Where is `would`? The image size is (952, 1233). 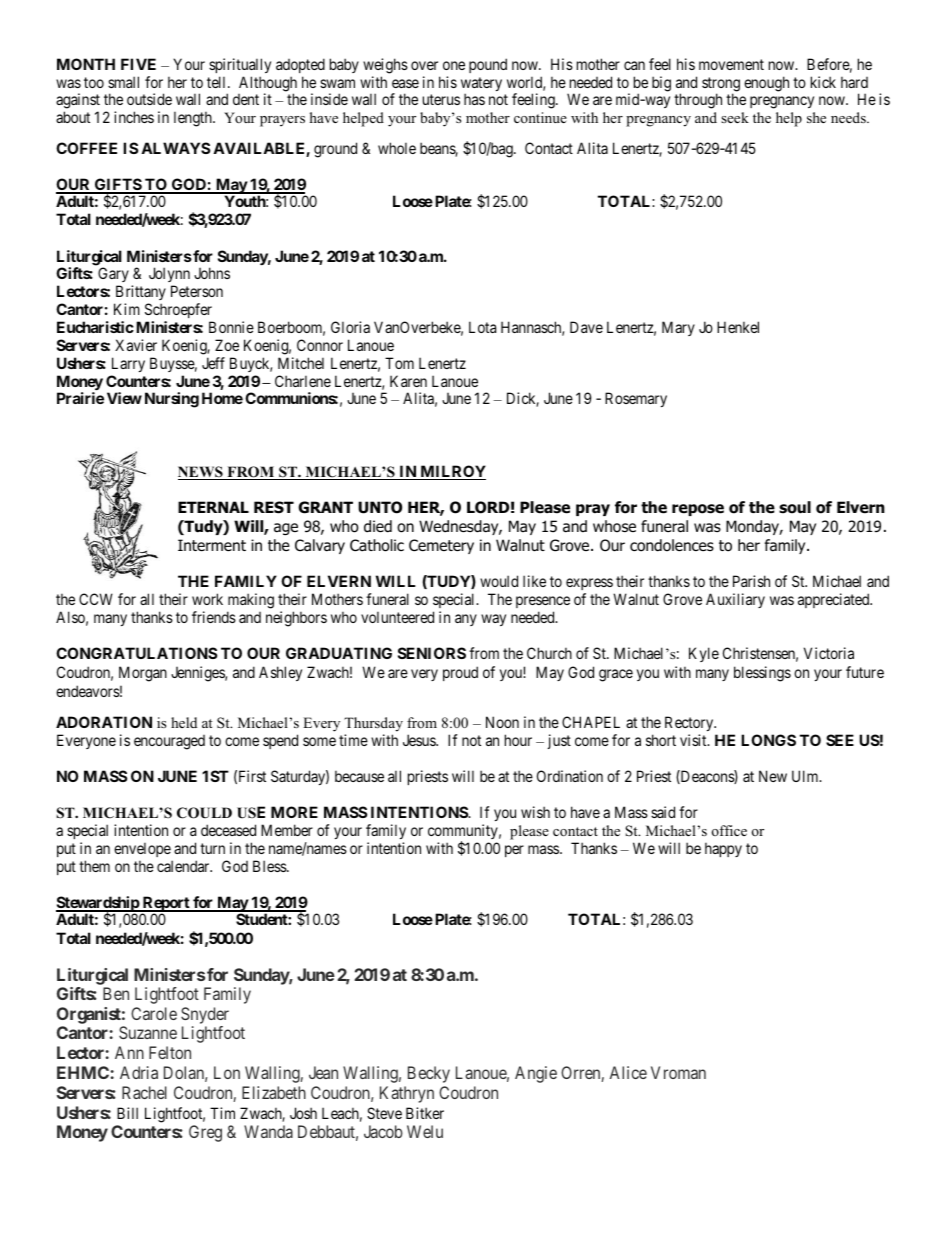 would is located at coordinates (499, 581).
